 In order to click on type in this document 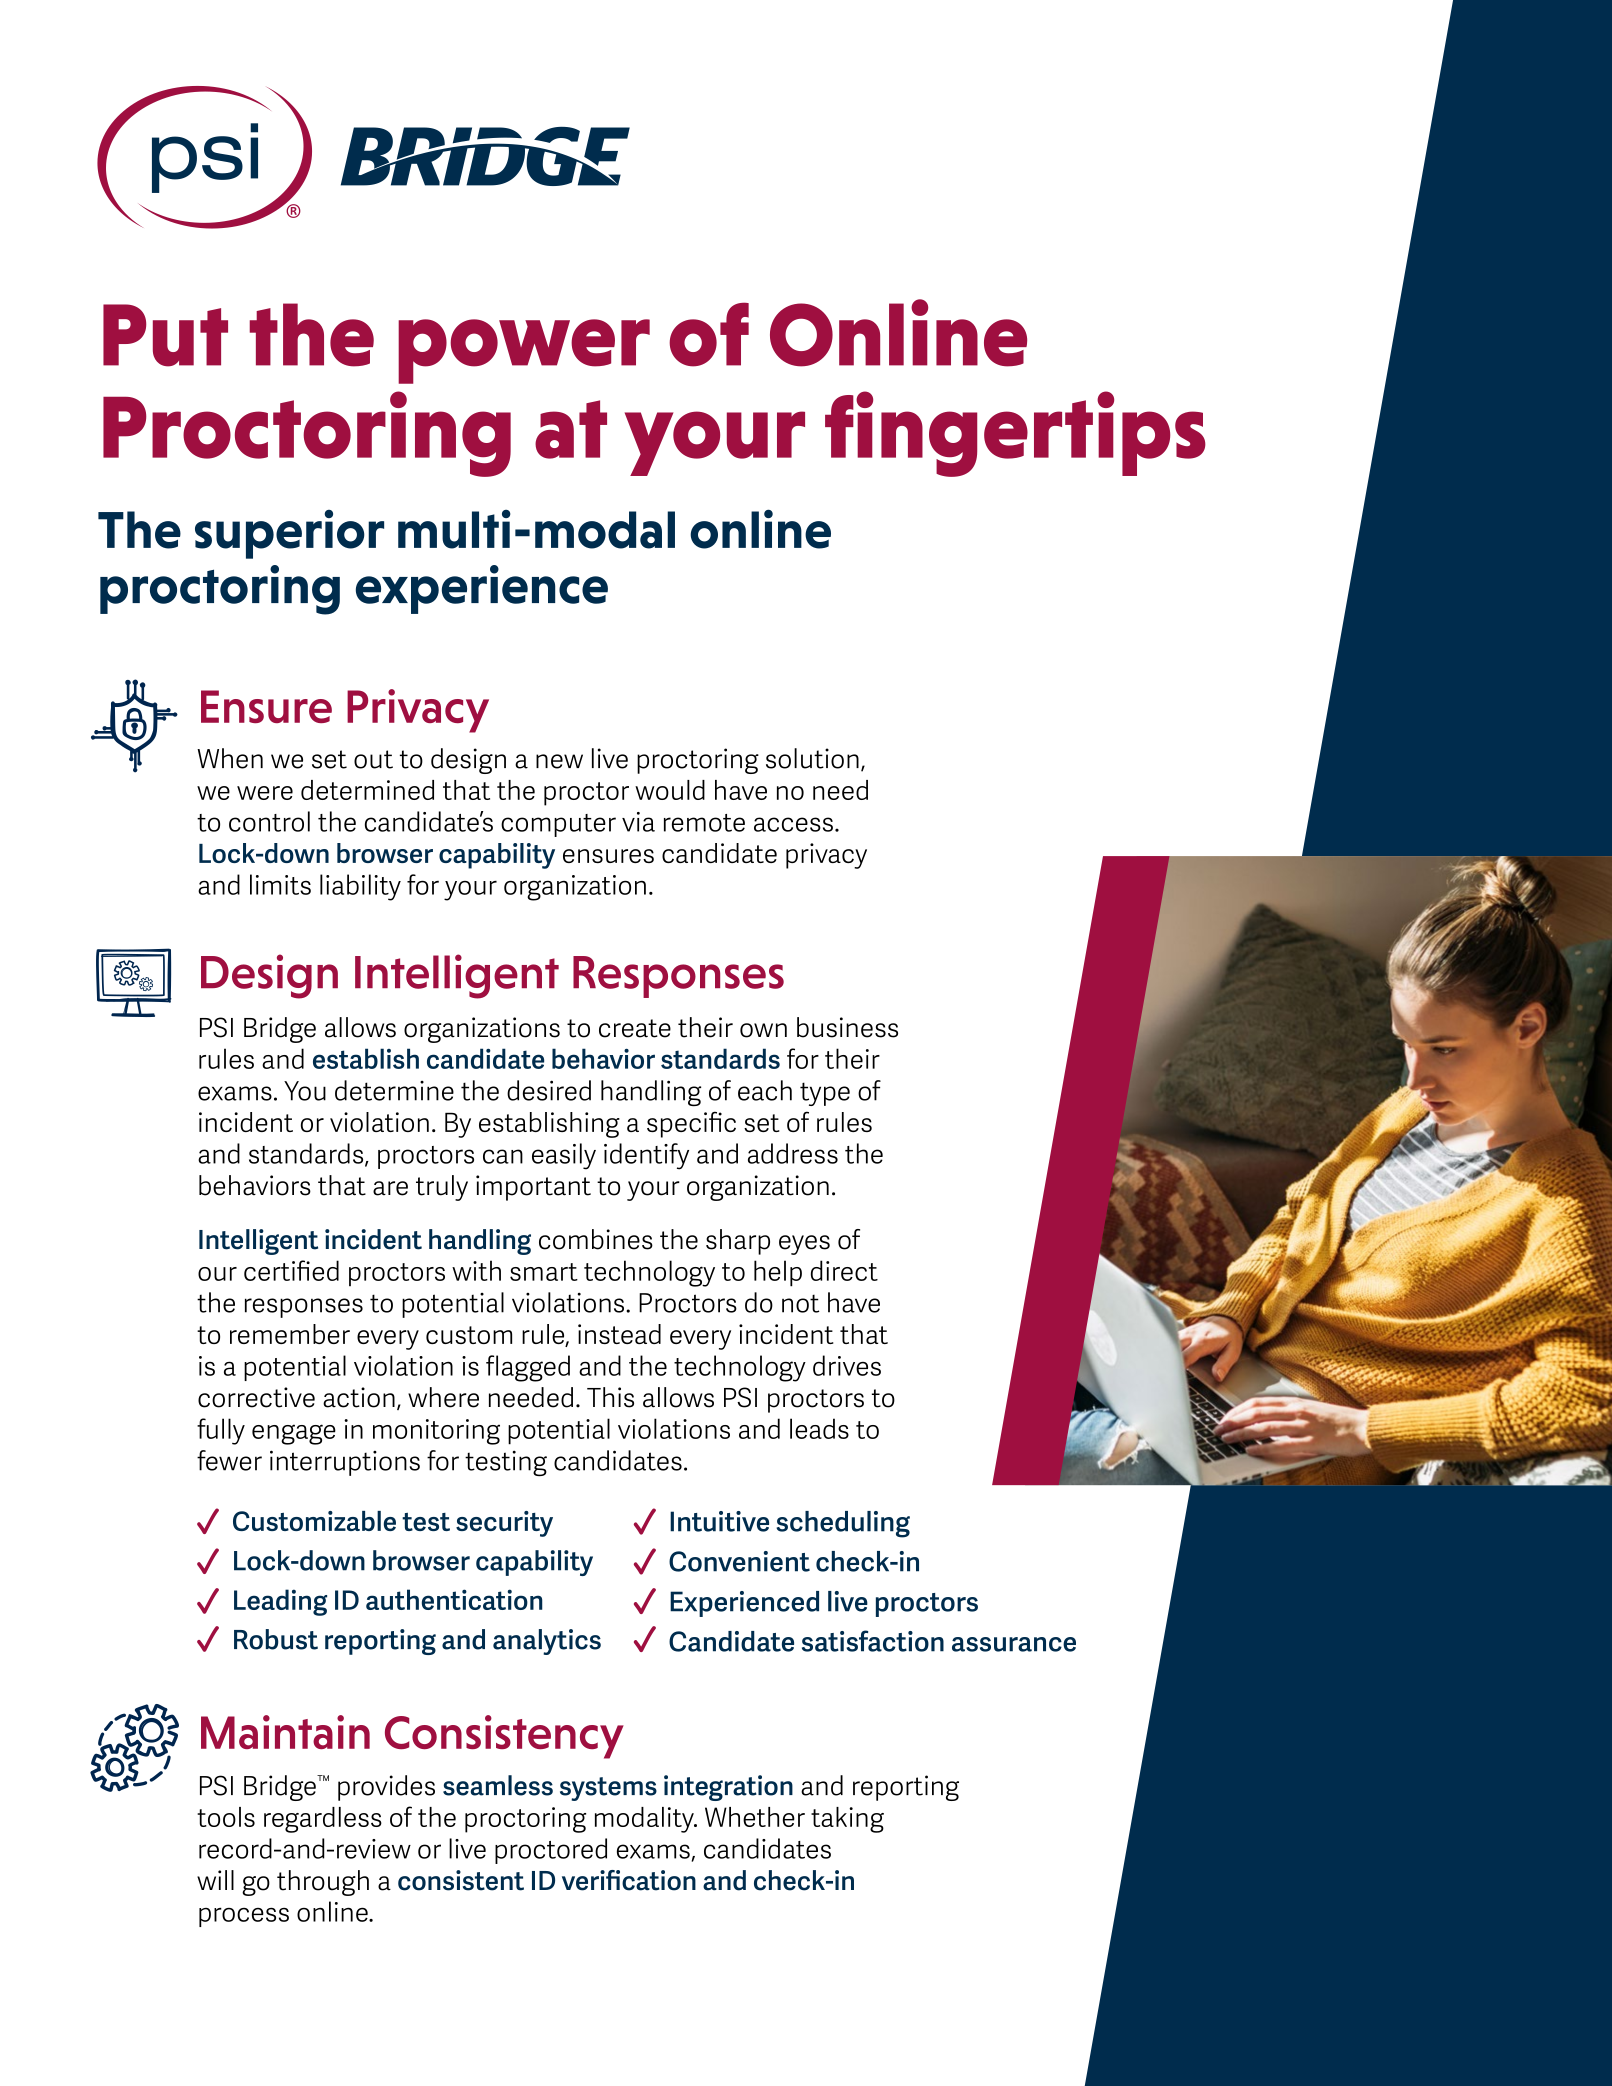, I will do `click(825, 1094)`.
